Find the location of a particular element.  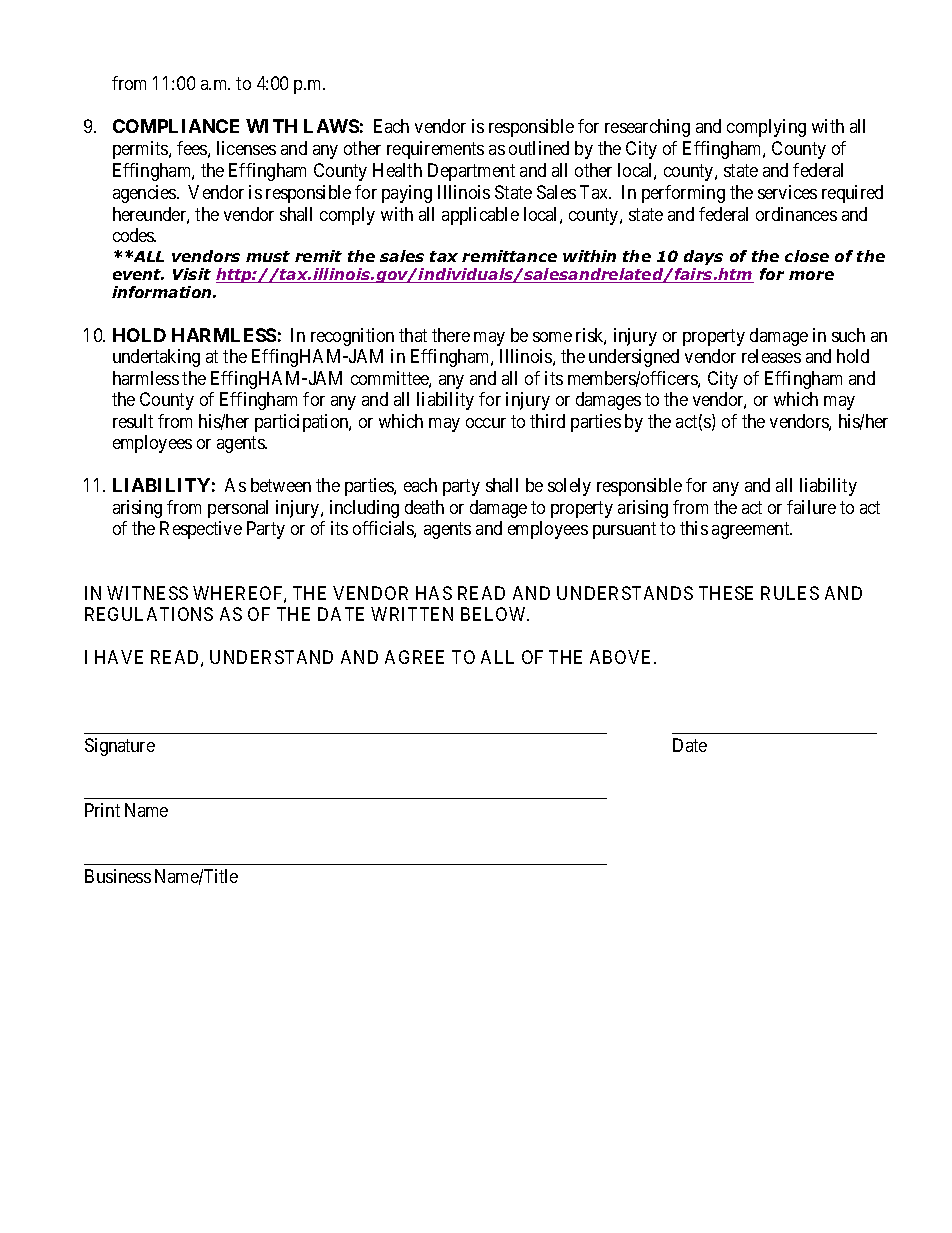

releases is located at coordinates (771, 356).
